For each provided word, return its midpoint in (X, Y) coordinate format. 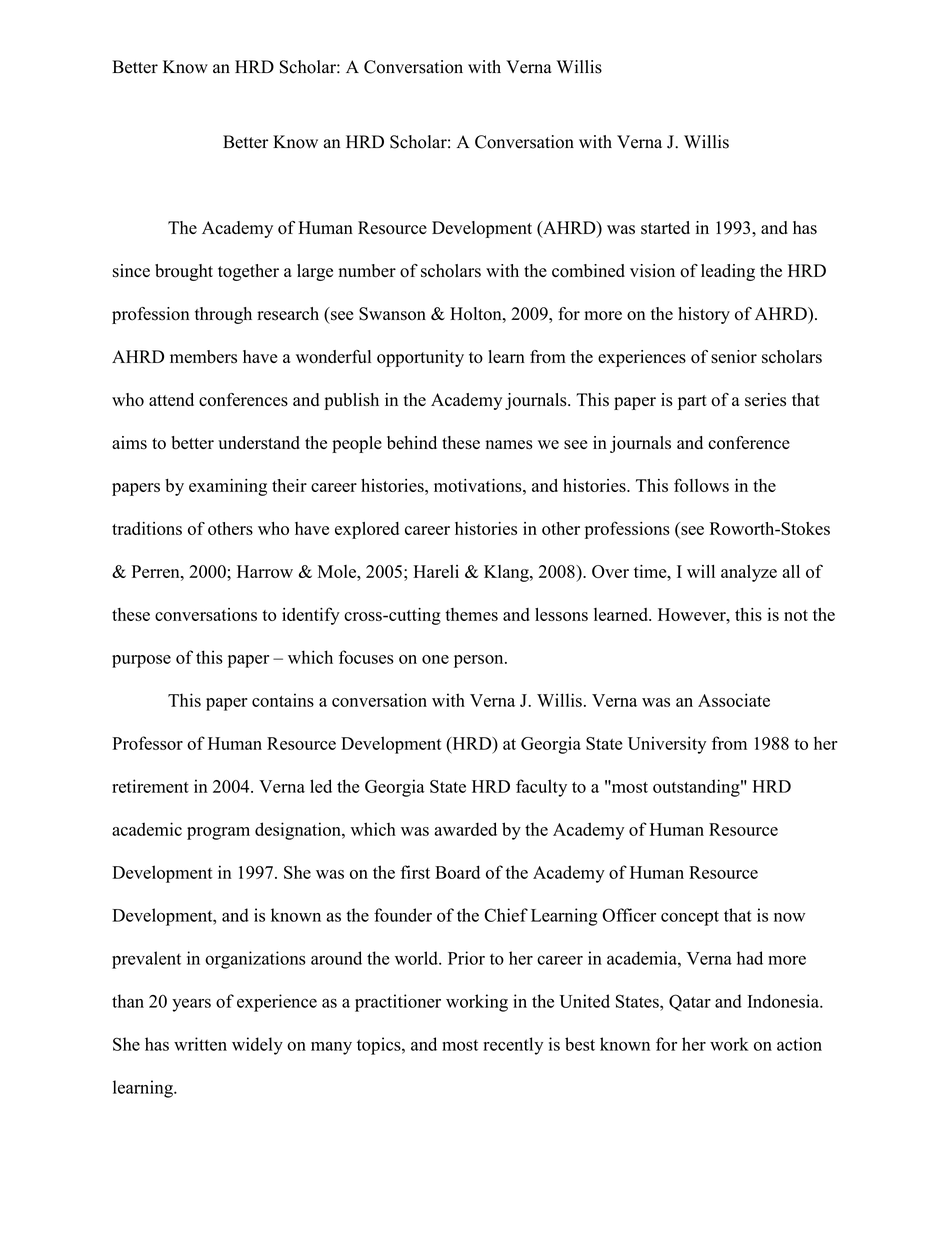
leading (728, 272)
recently (513, 1046)
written (200, 1044)
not (796, 615)
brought (184, 272)
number (367, 271)
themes (471, 614)
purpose (141, 661)
